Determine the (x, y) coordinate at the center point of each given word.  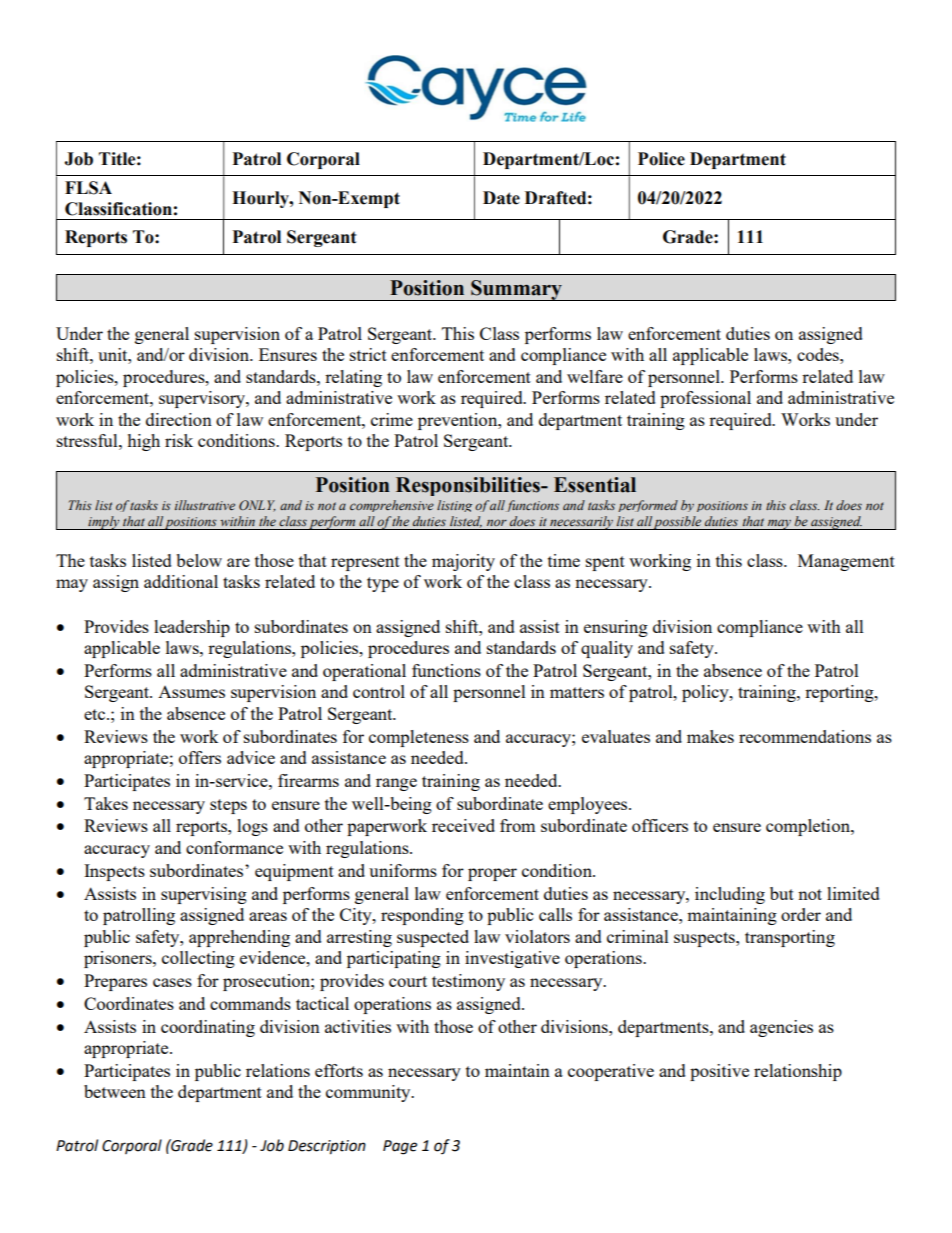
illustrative (205, 505)
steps (228, 806)
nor (497, 522)
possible (678, 523)
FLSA (88, 188)
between (115, 1091)
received (463, 825)
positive (719, 1072)
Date (501, 198)
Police (661, 159)
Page (400, 1147)
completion (809, 827)
